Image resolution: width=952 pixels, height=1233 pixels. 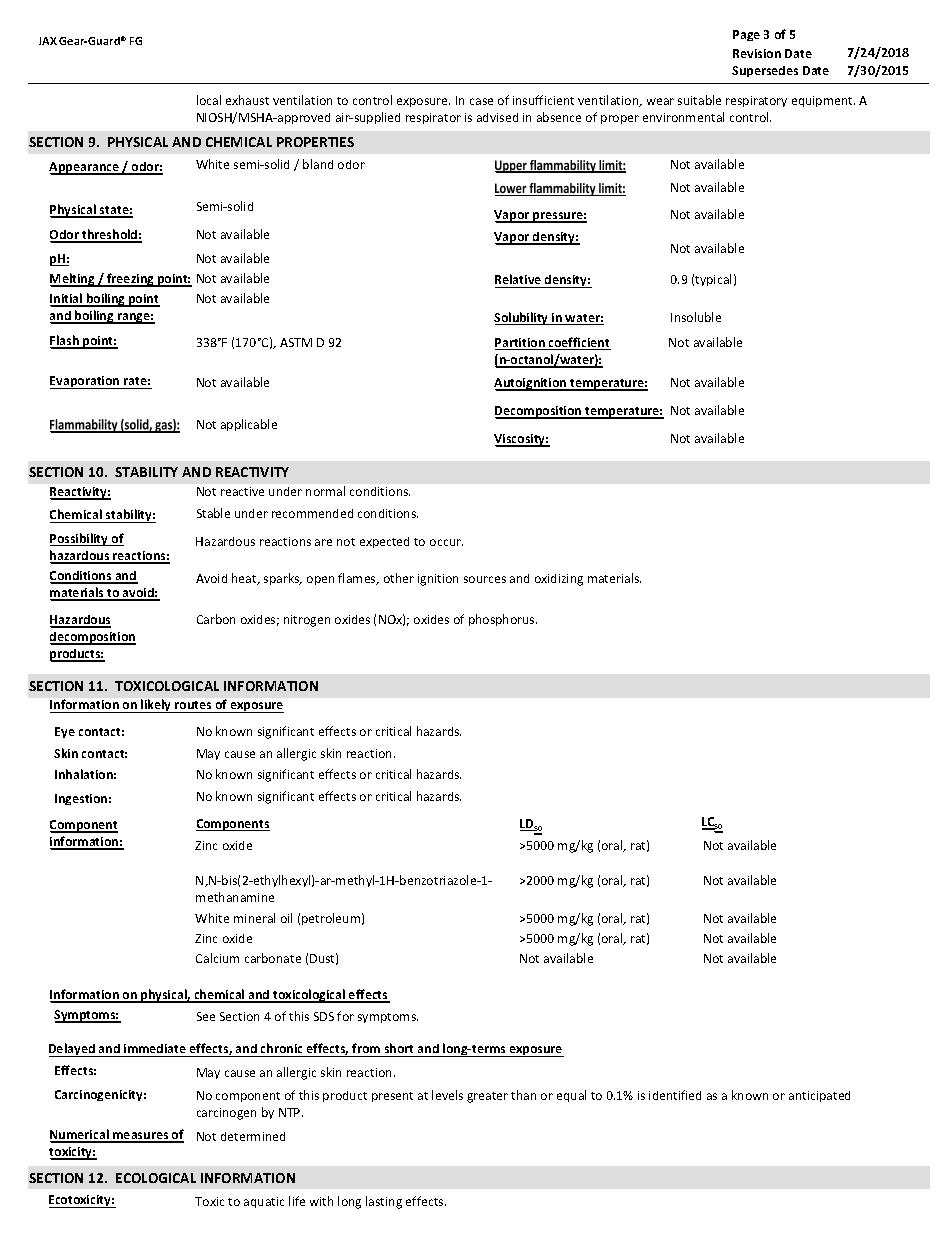 I want to click on Supersedes, so click(x=765, y=71).
